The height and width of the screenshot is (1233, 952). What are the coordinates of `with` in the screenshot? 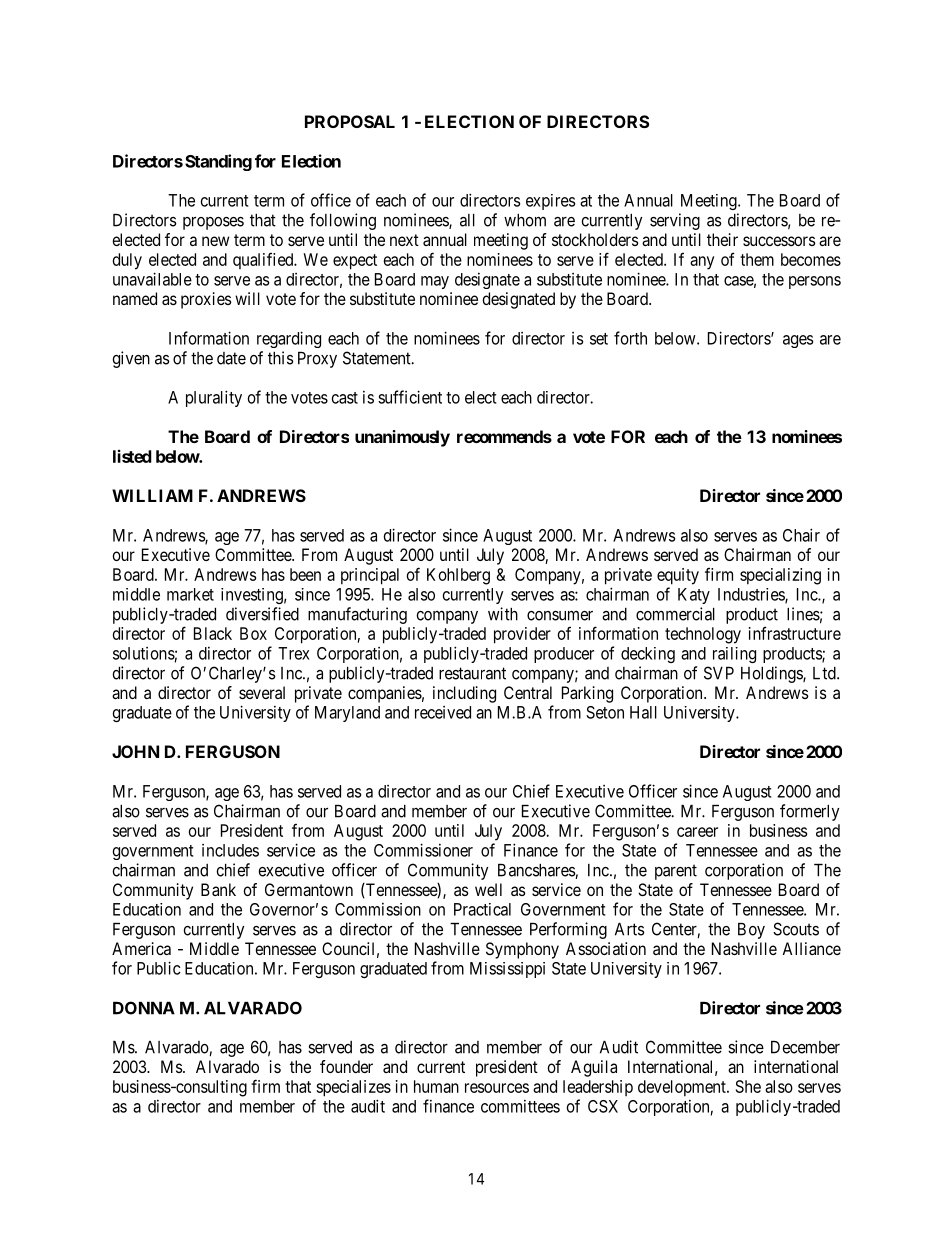 It's located at (503, 614).
